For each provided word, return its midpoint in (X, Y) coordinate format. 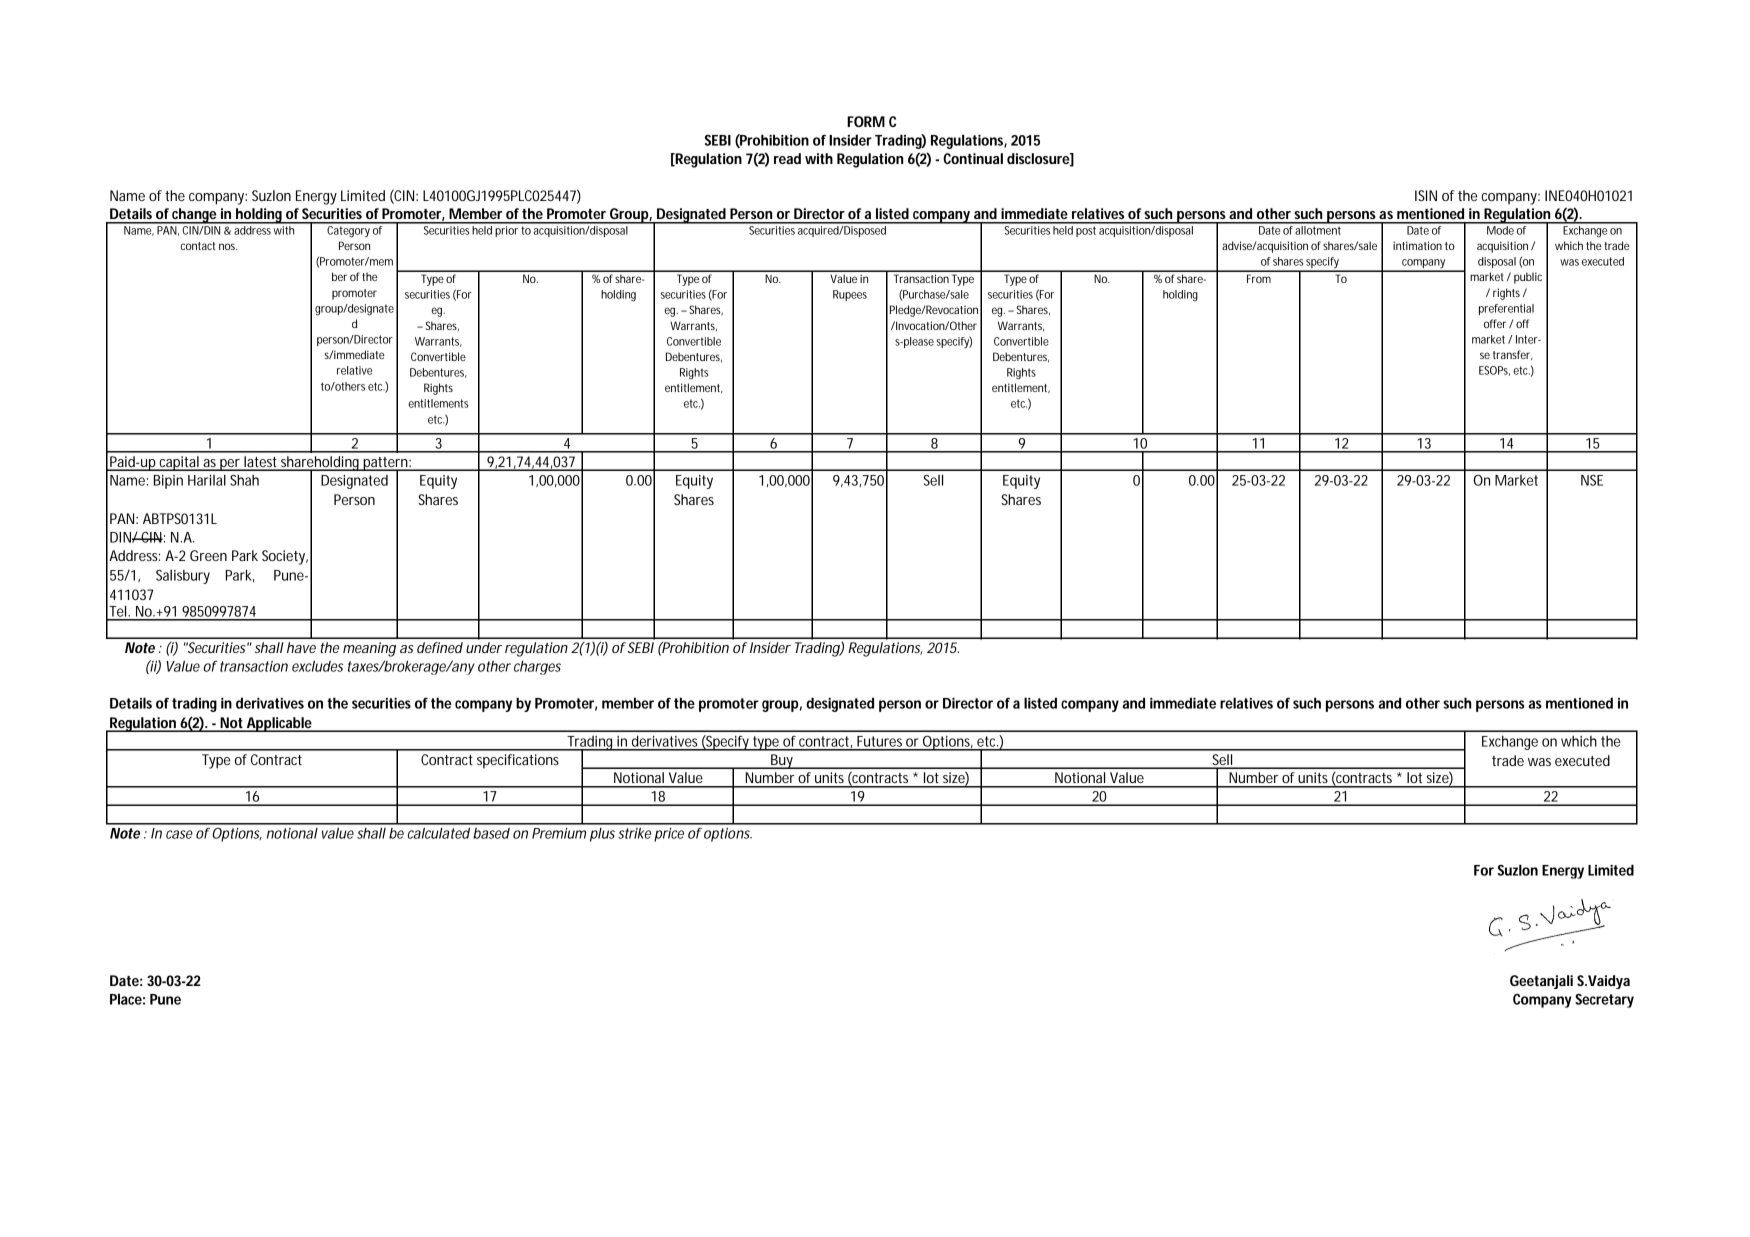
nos (228, 246)
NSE (1592, 480)
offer (1495, 323)
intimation (1417, 245)
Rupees (850, 295)
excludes (317, 666)
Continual (973, 158)
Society (283, 557)
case (179, 834)
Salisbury (183, 577)
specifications (518, 761)
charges (537, 668)
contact (198, 246)
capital (178, 463)
